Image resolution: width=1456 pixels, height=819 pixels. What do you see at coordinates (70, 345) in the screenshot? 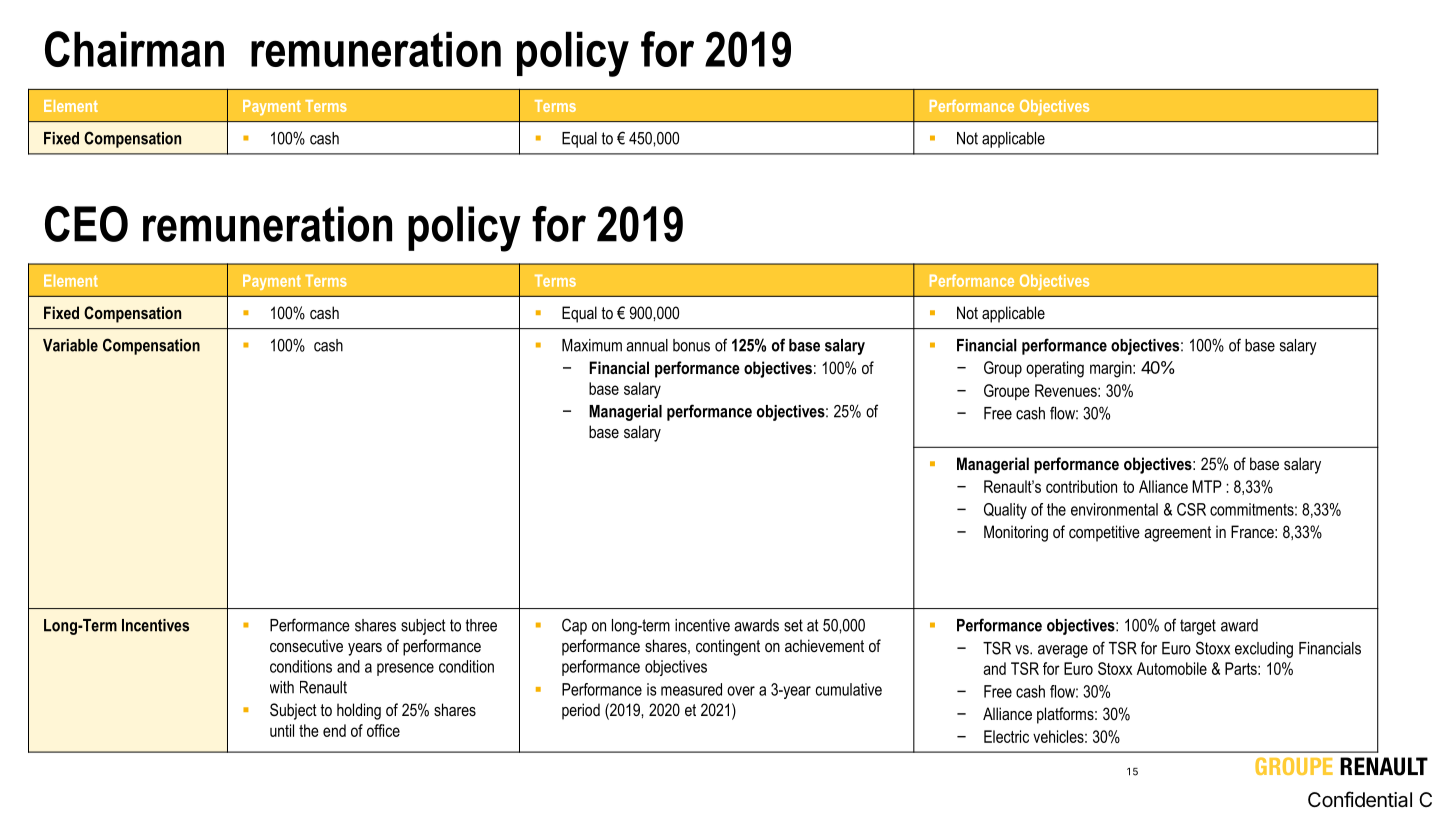
I see `Variable` at bounding box center [70, 345].
